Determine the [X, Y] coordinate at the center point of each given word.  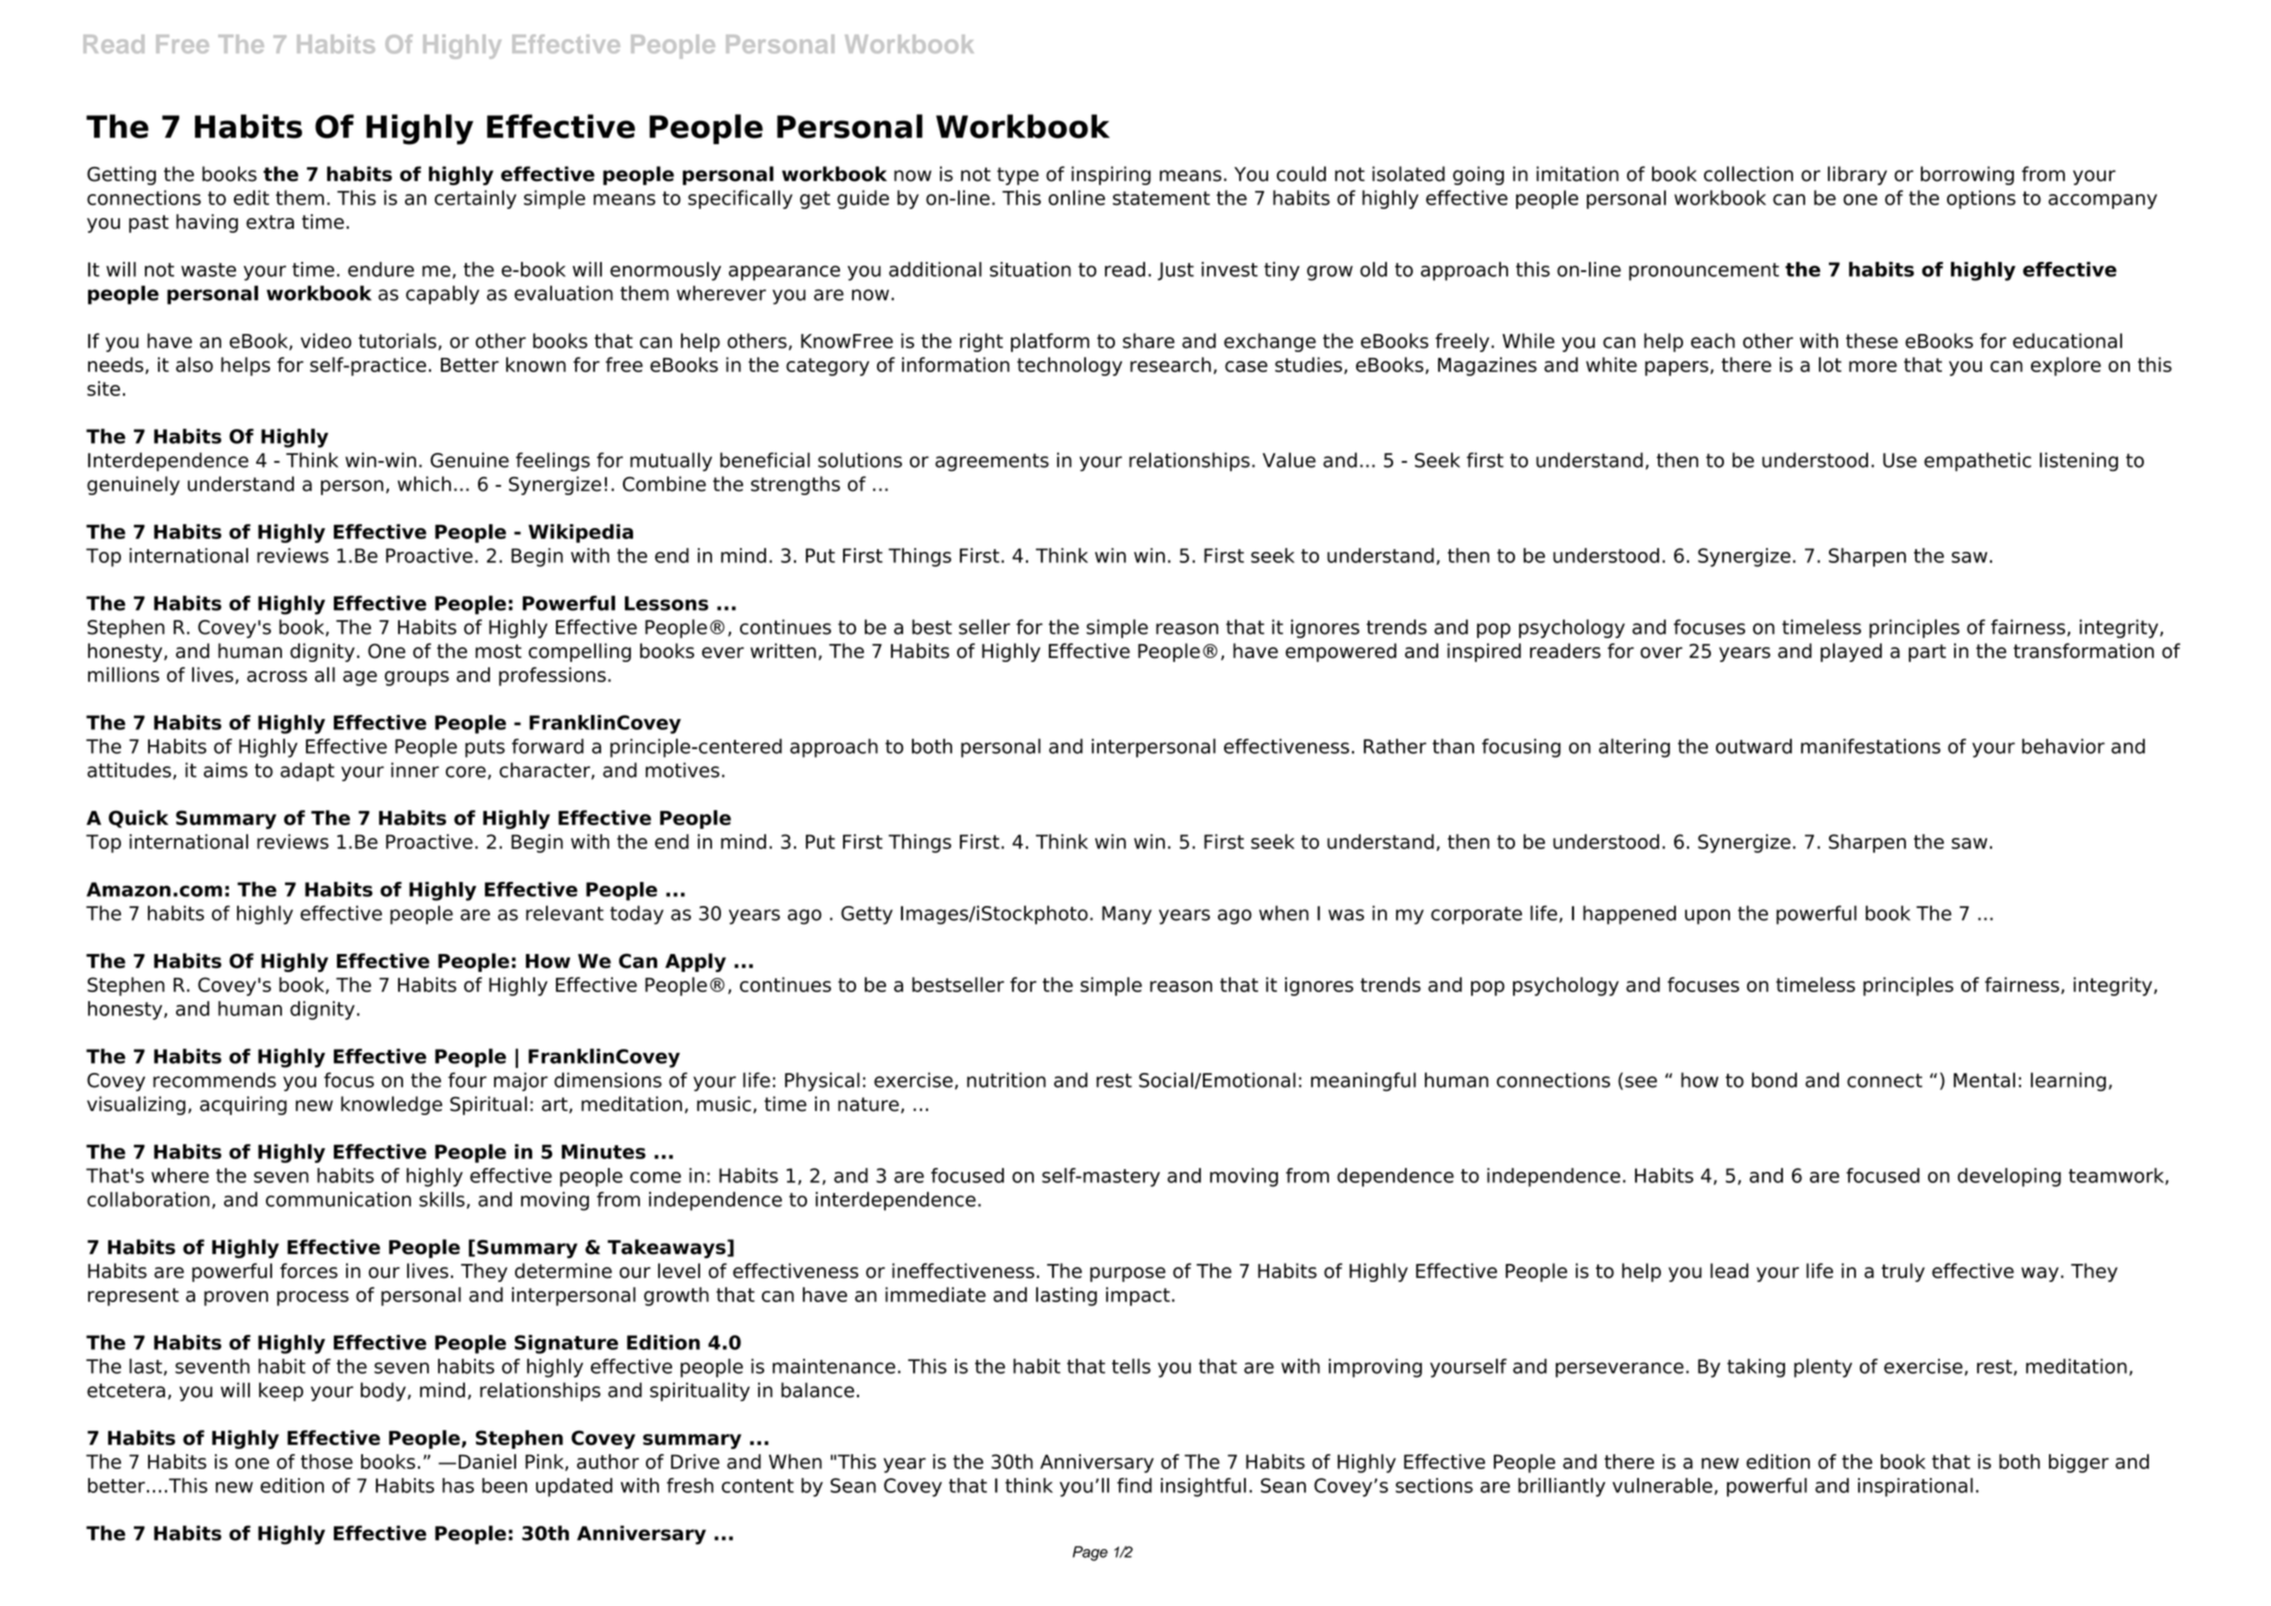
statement [1161, 198]
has [458, 1485]
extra [270, 222]
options [1981, 199]
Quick [138, 819]
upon [1707, 917]
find [1134, 1485]
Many [1127, 915]
